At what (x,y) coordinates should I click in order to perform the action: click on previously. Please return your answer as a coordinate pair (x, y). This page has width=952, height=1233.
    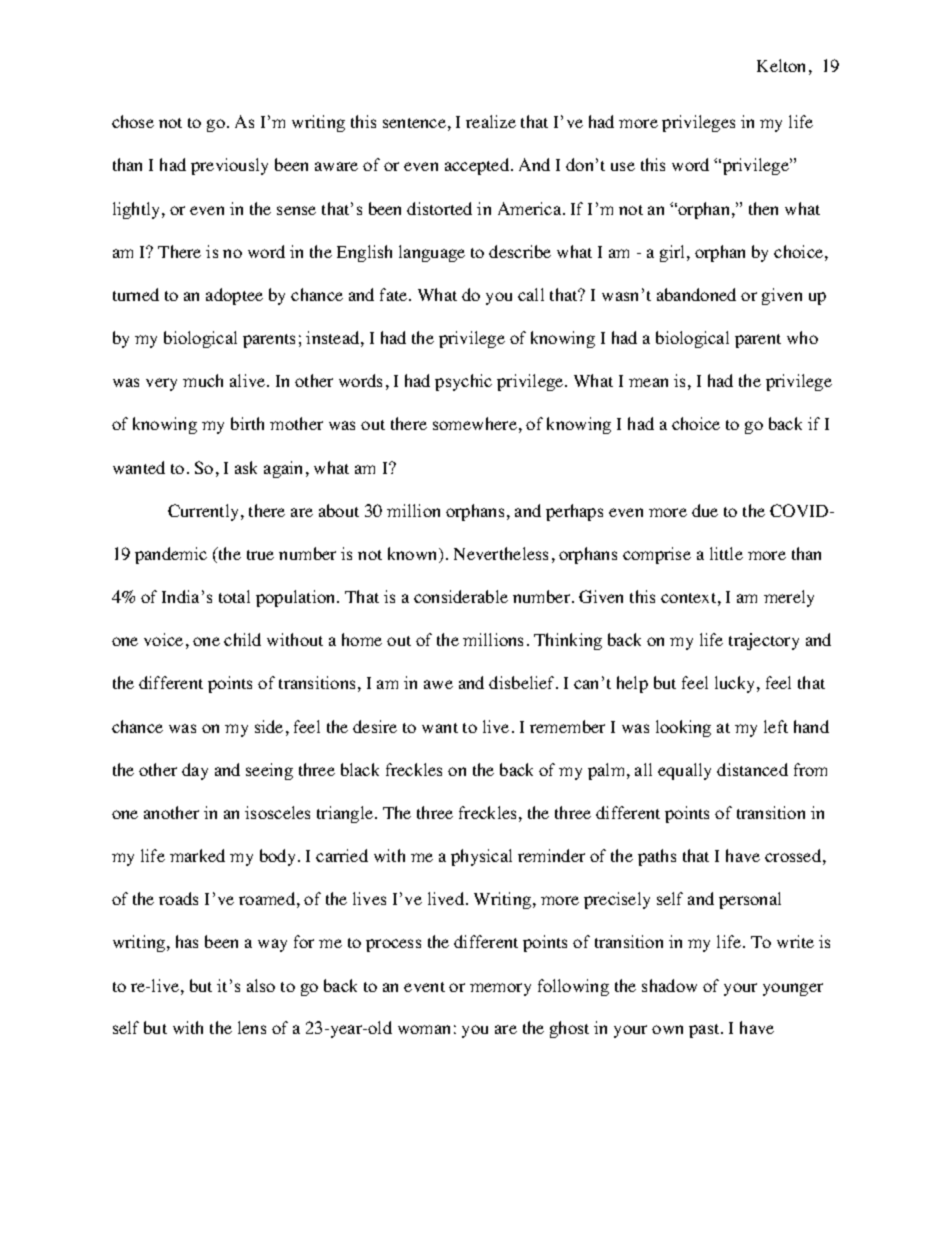
    Looking at the image, I should click on (229, 166).
